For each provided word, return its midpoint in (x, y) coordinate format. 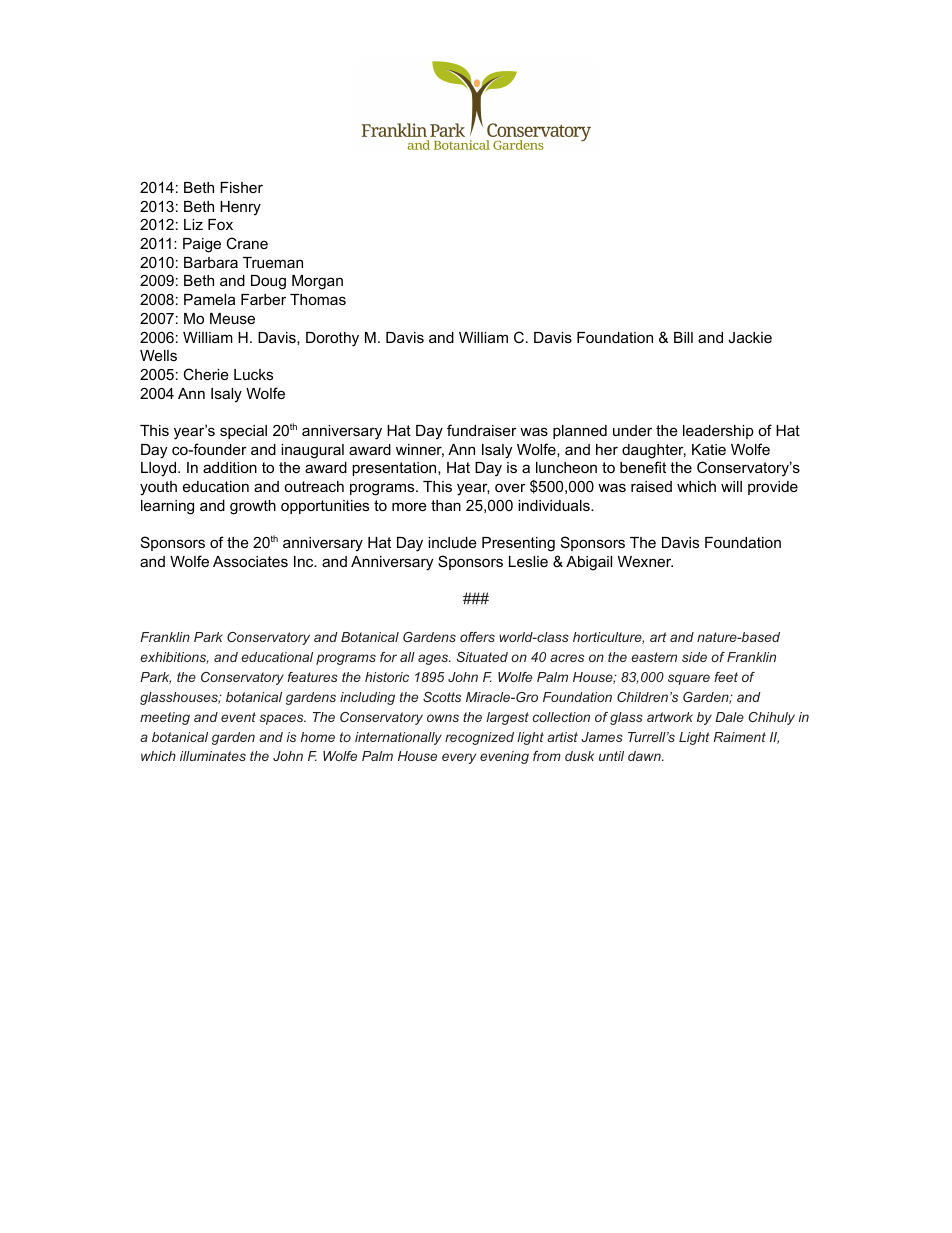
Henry (240, 208)
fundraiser (482, 430)
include (452, 542)
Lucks (253, 374)
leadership (718, 432)
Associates (250, 561)
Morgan (317, 282)
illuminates (213, 756)
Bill (683, 337)
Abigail (589, 563)
